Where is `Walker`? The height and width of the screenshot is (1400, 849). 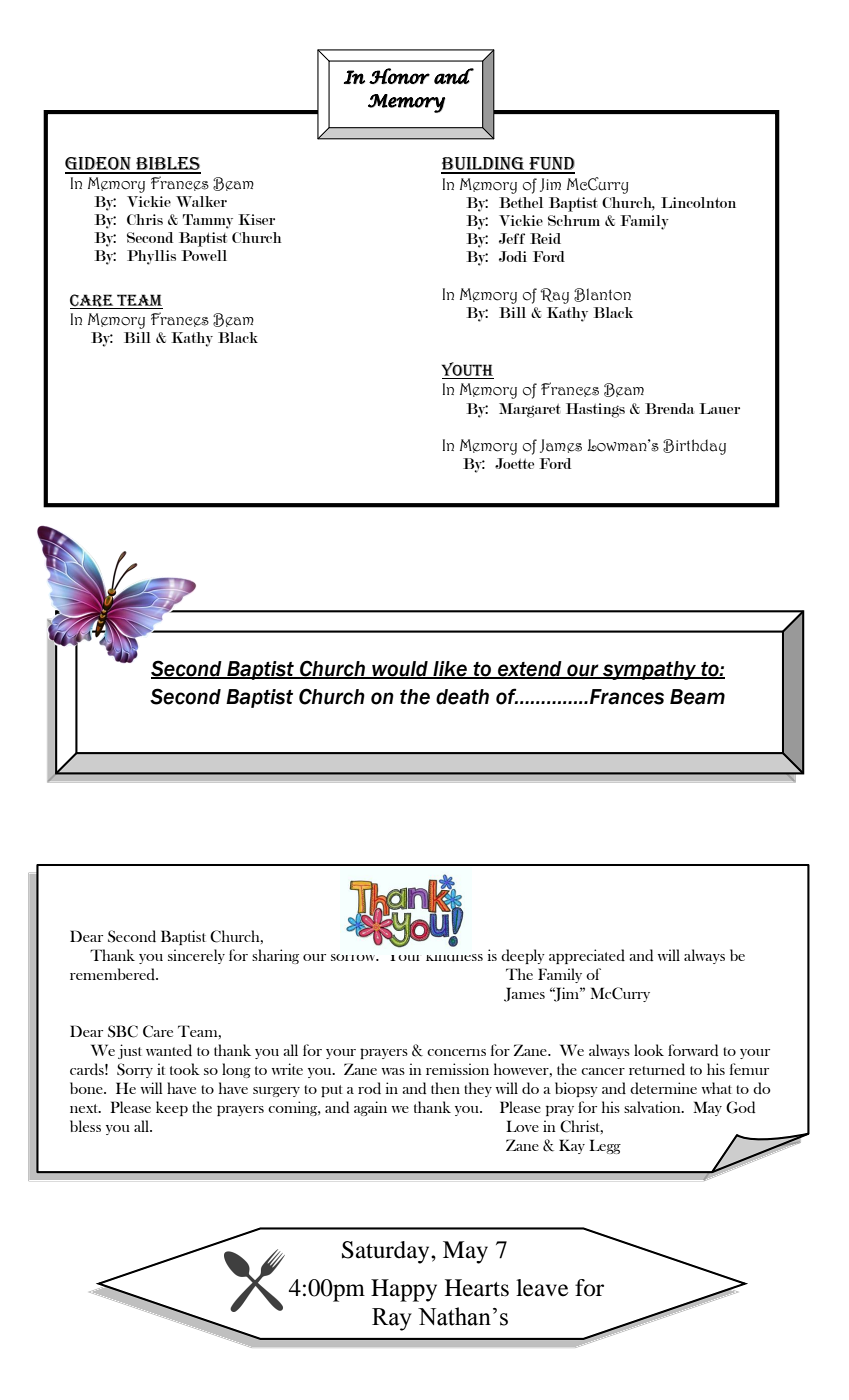 Walker is located at coordinates (201, 201).
